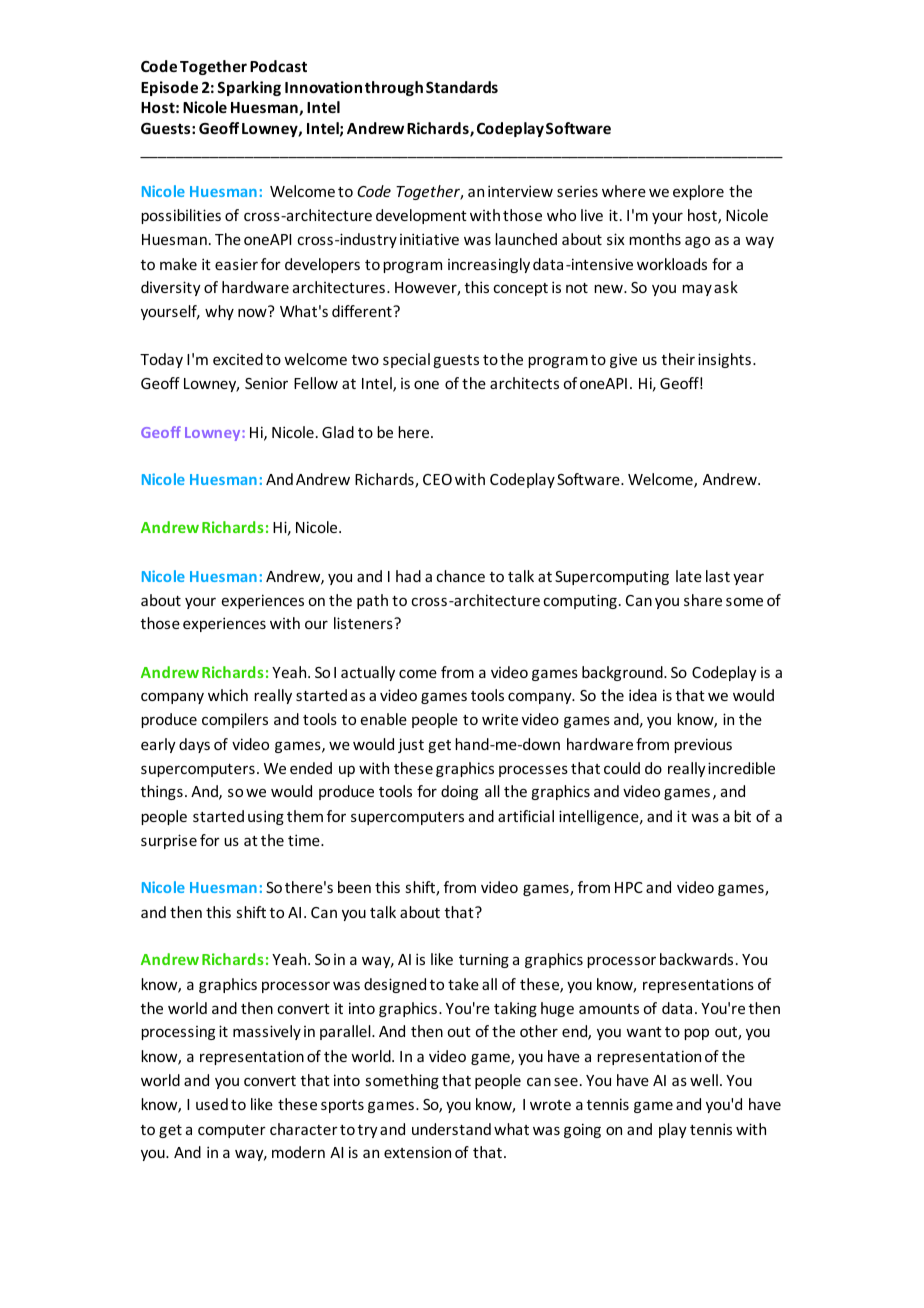 The height and width of the screenshot is (1308, 924). Describe the element at coordinates (212, 1104) in the screenshot. I see `used` at that location.
